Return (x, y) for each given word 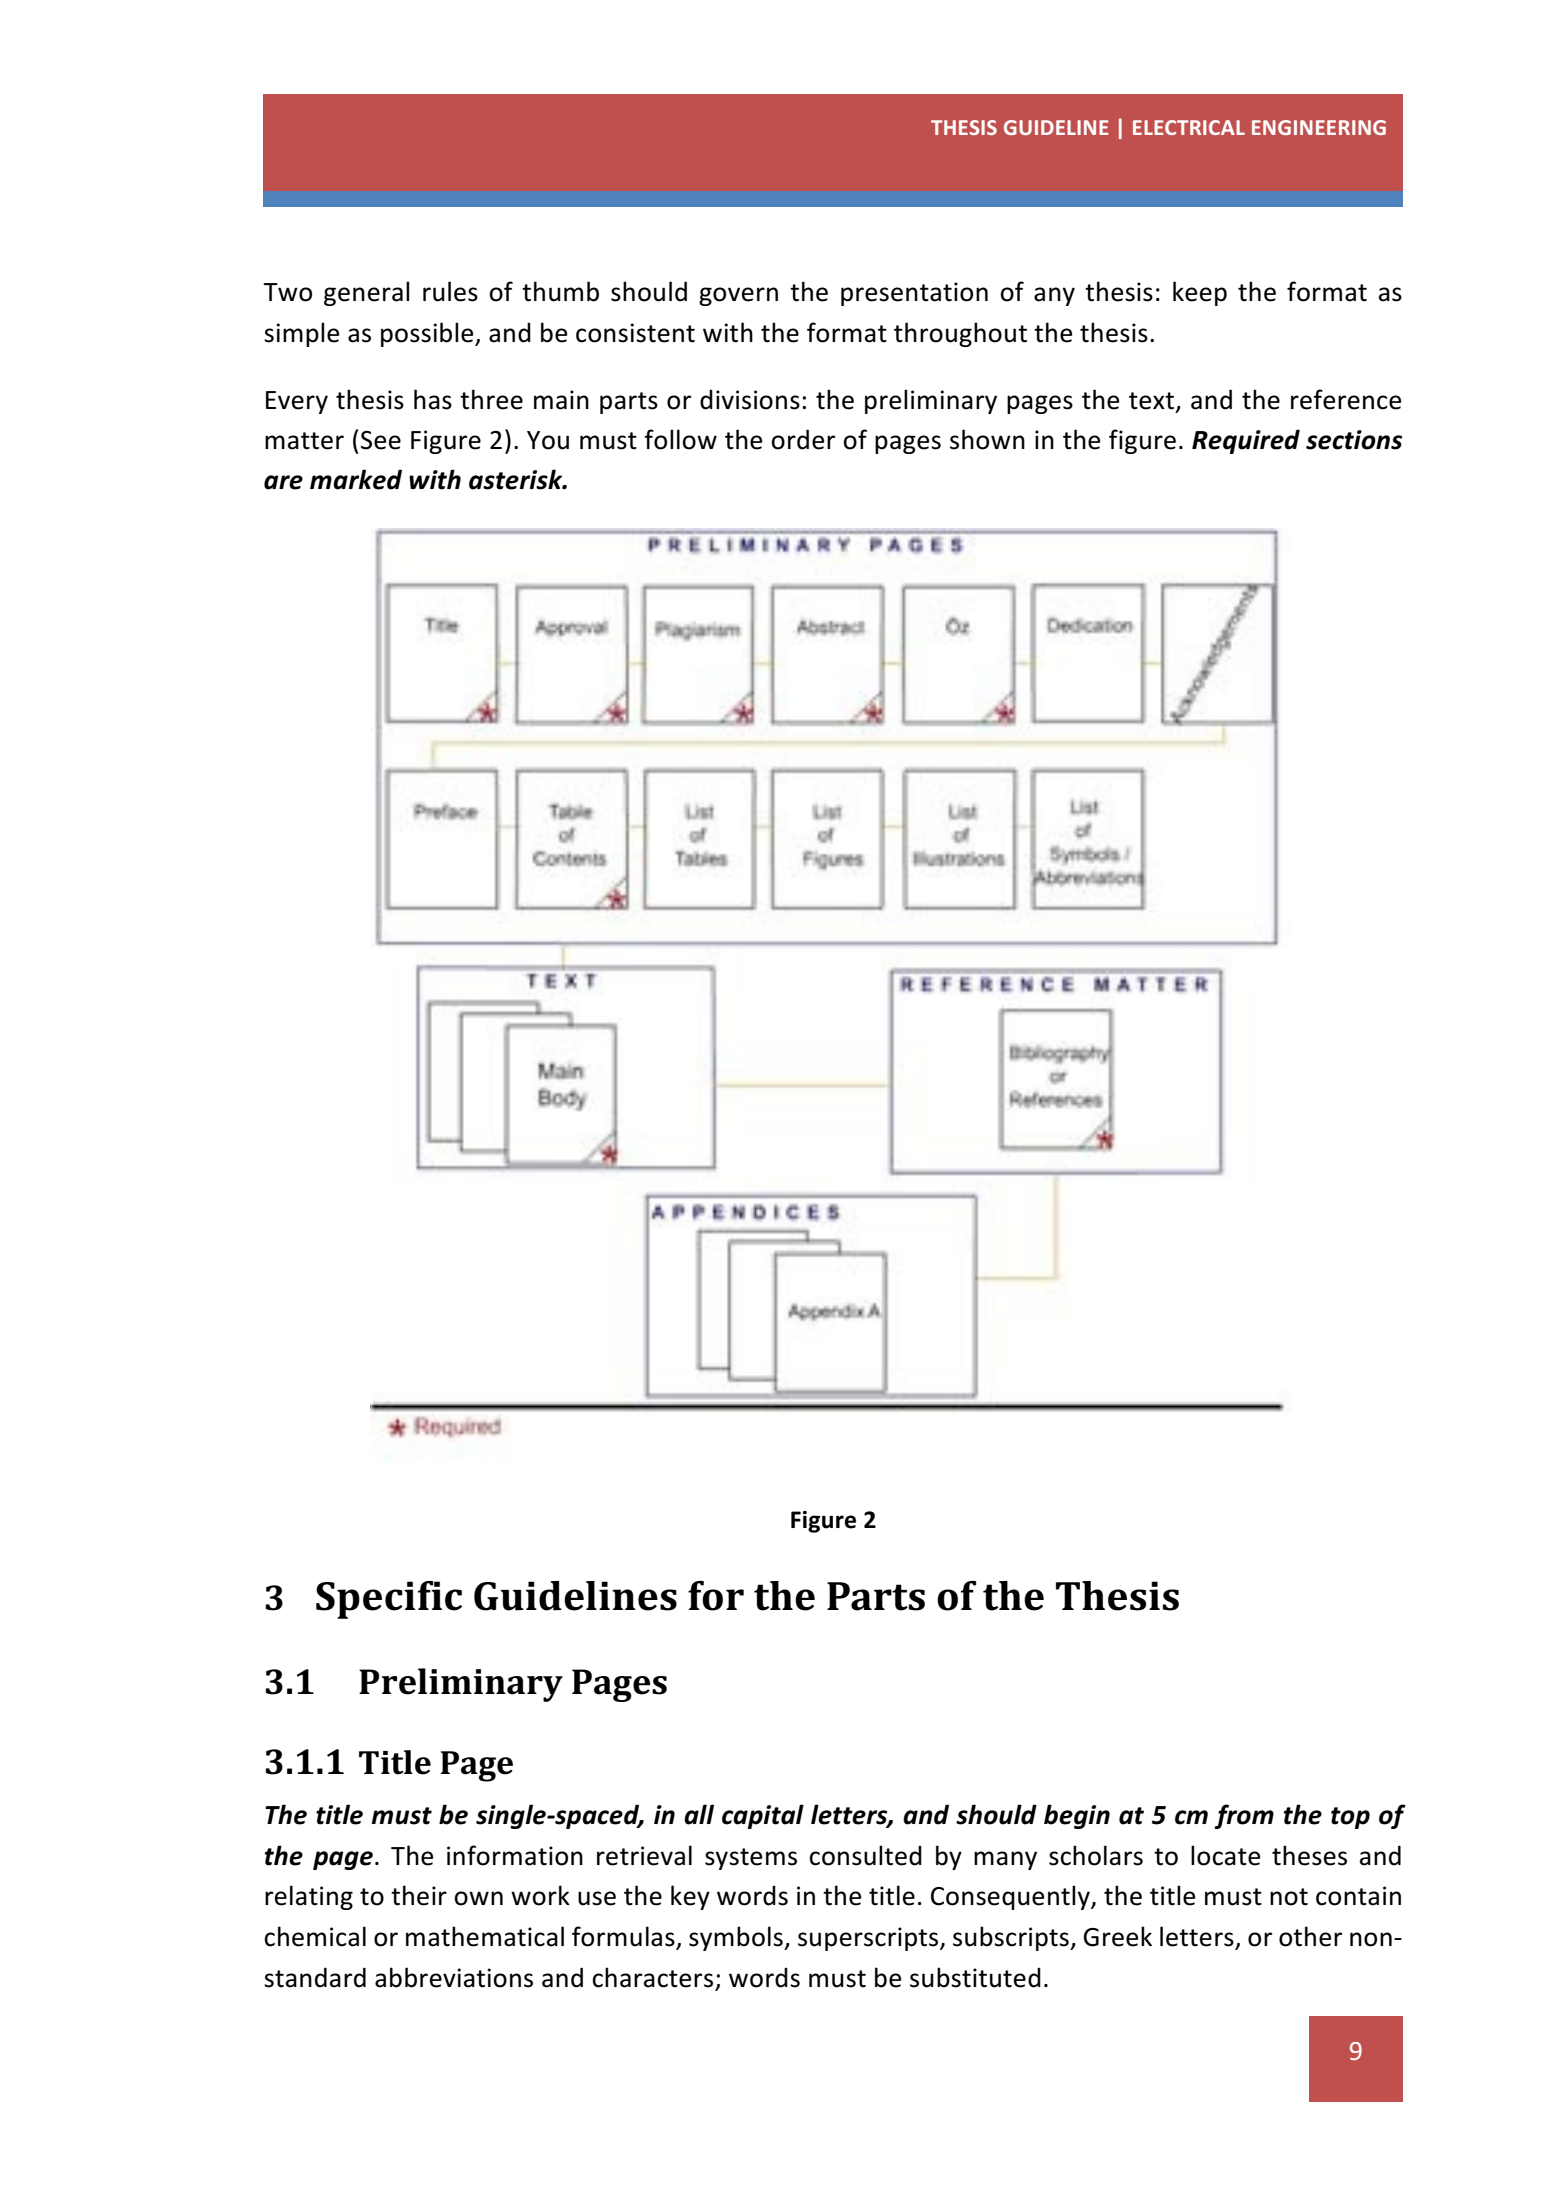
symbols (737, 1938)
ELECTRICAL (1189, 127)
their (419, 1895)
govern (738, 296)
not (1289, 1897)
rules (450, 291)
